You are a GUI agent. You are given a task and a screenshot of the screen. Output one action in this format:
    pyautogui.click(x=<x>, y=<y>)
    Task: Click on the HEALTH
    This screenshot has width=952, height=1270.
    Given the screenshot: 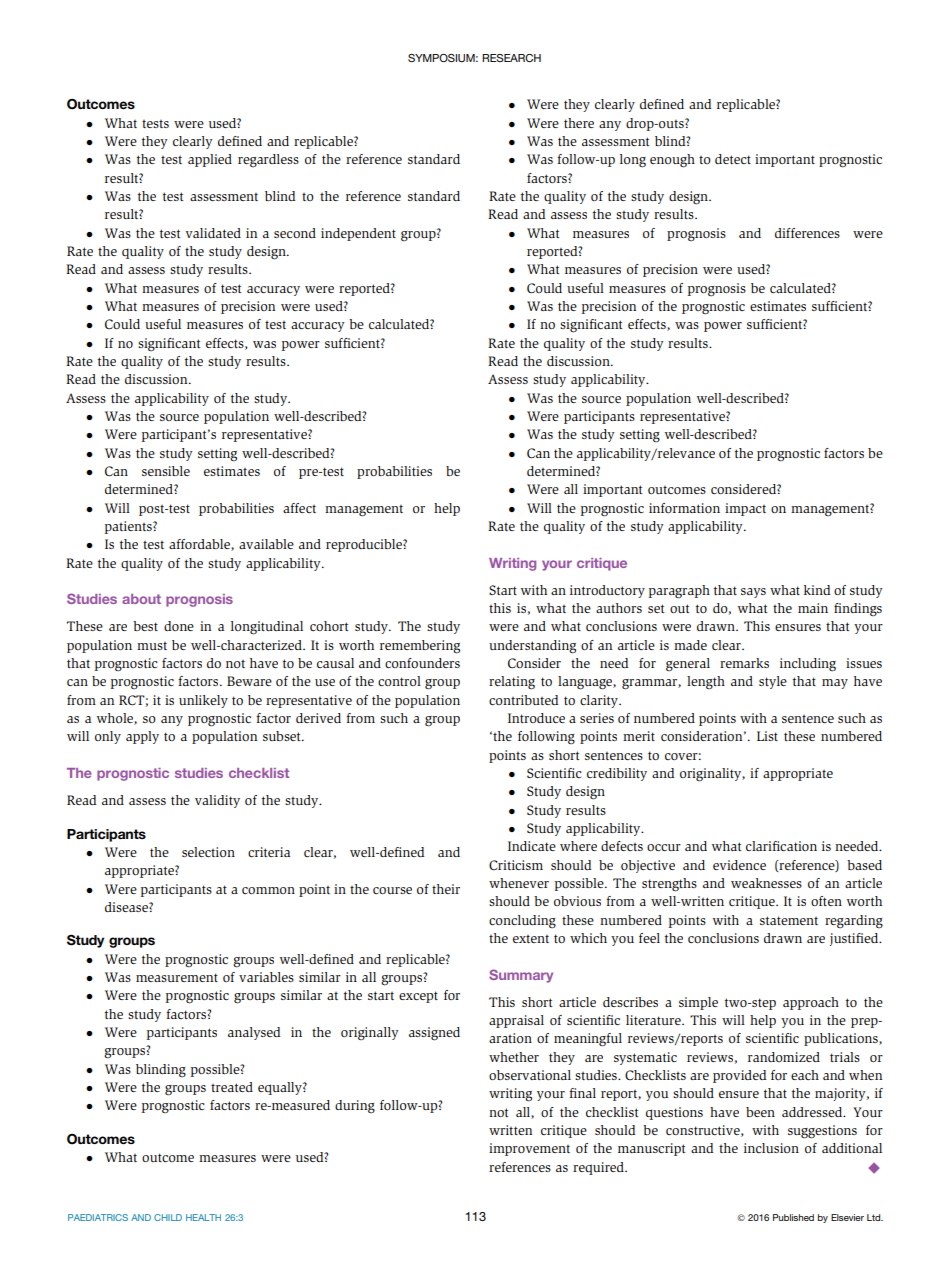 What is the action you would take?
    pyautogui.click(x=203, y=1217)
